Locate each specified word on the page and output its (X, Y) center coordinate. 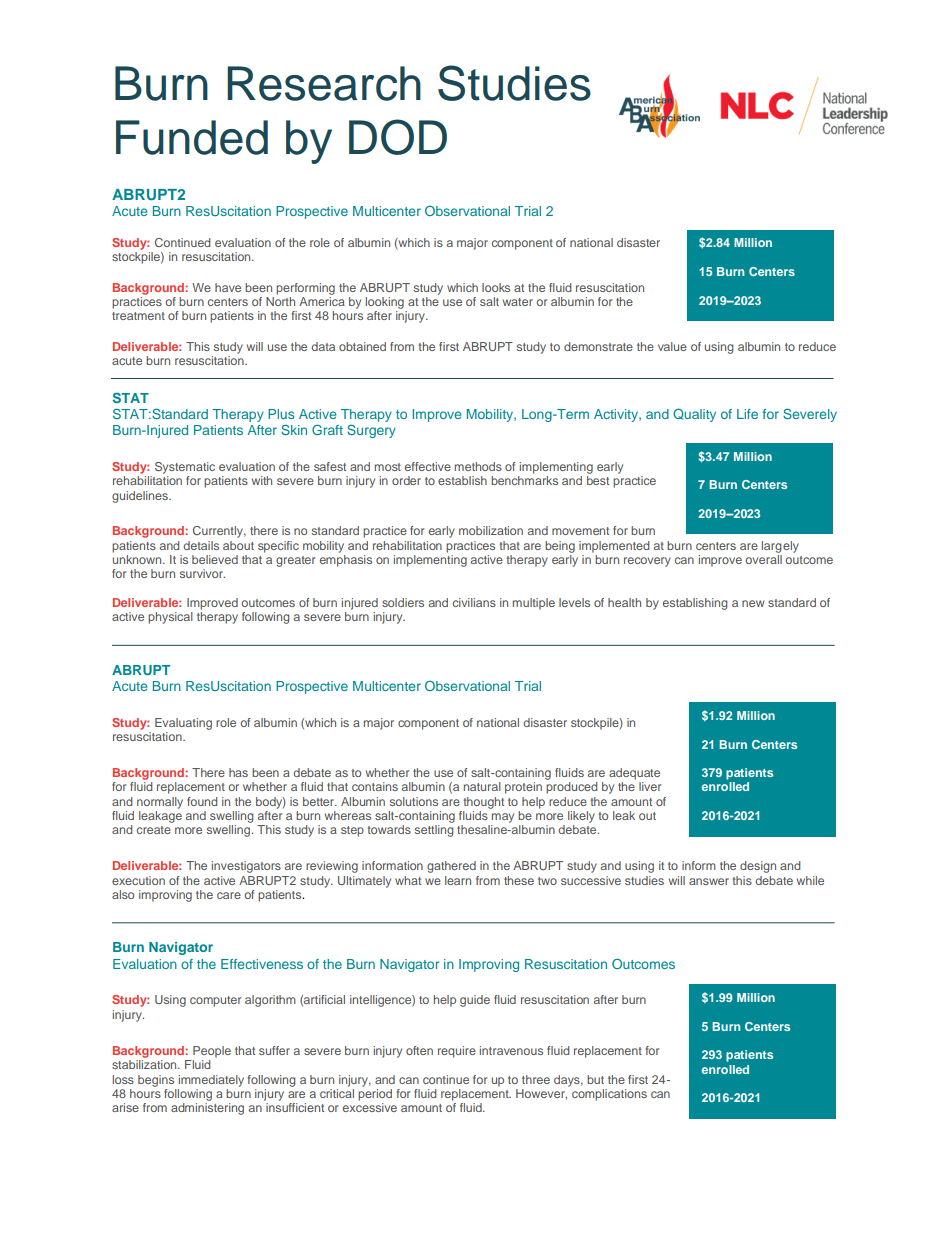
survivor (202, 573)
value (672, 346)
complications (609, 1095)
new (753, 603)
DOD (398, 137)
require (457, 1052)
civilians (474, 602)
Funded (192, 137)
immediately (211, 1081)
